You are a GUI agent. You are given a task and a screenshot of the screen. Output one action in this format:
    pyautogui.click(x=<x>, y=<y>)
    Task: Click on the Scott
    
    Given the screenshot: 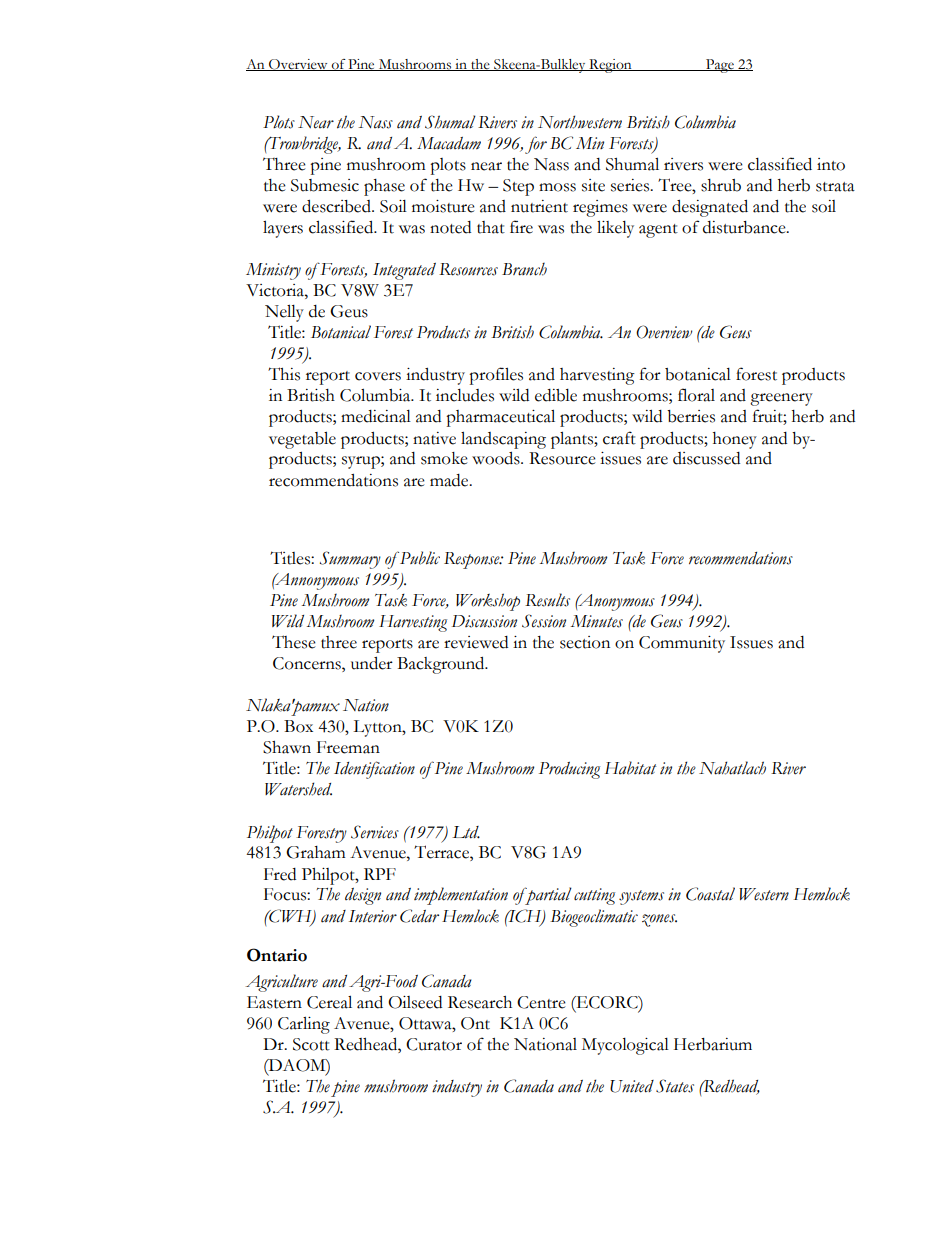 What is the action you would take?
    pyautogui.click(x=311, y=1044)
